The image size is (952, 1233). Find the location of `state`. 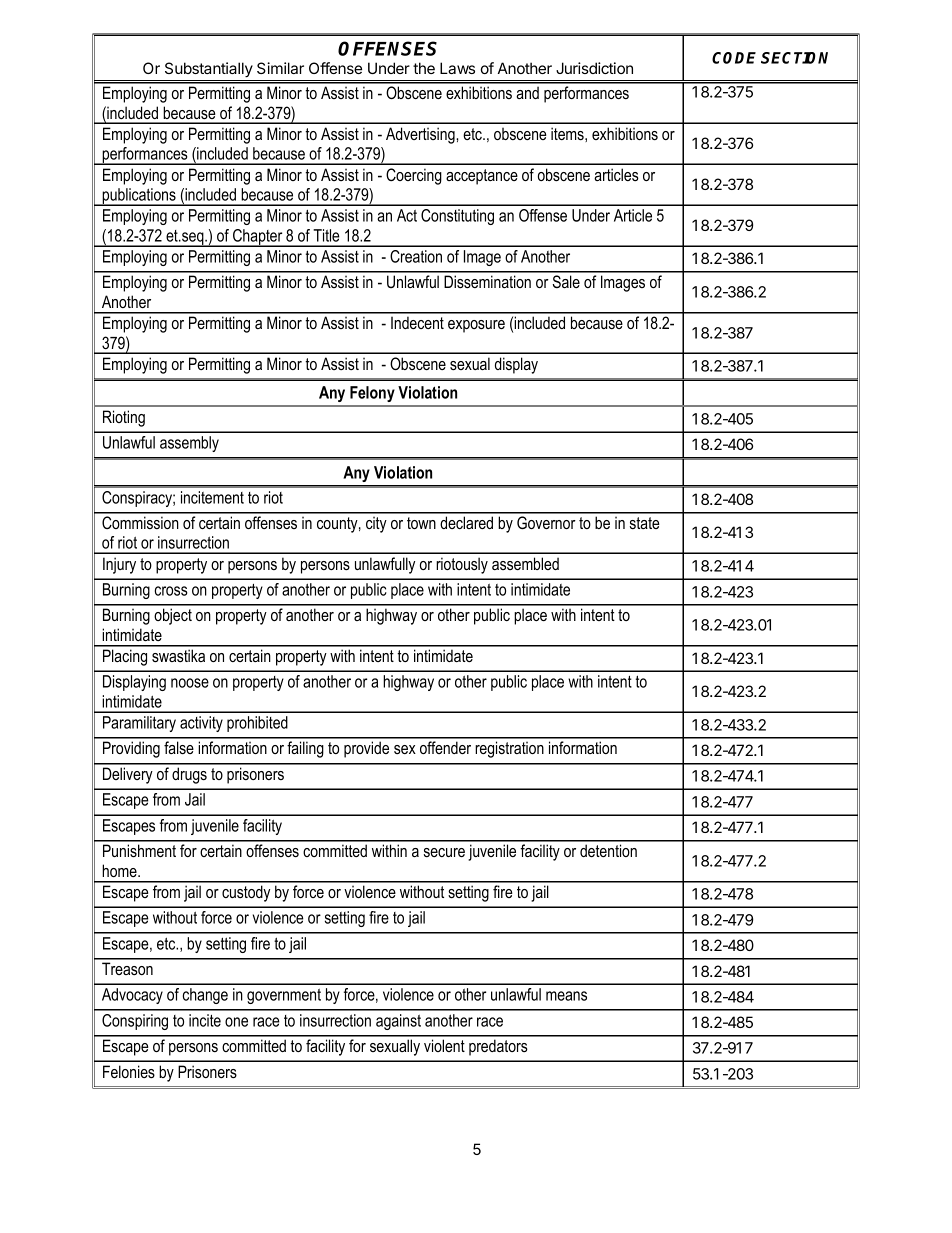

state is located at coordinates (645, 523).
